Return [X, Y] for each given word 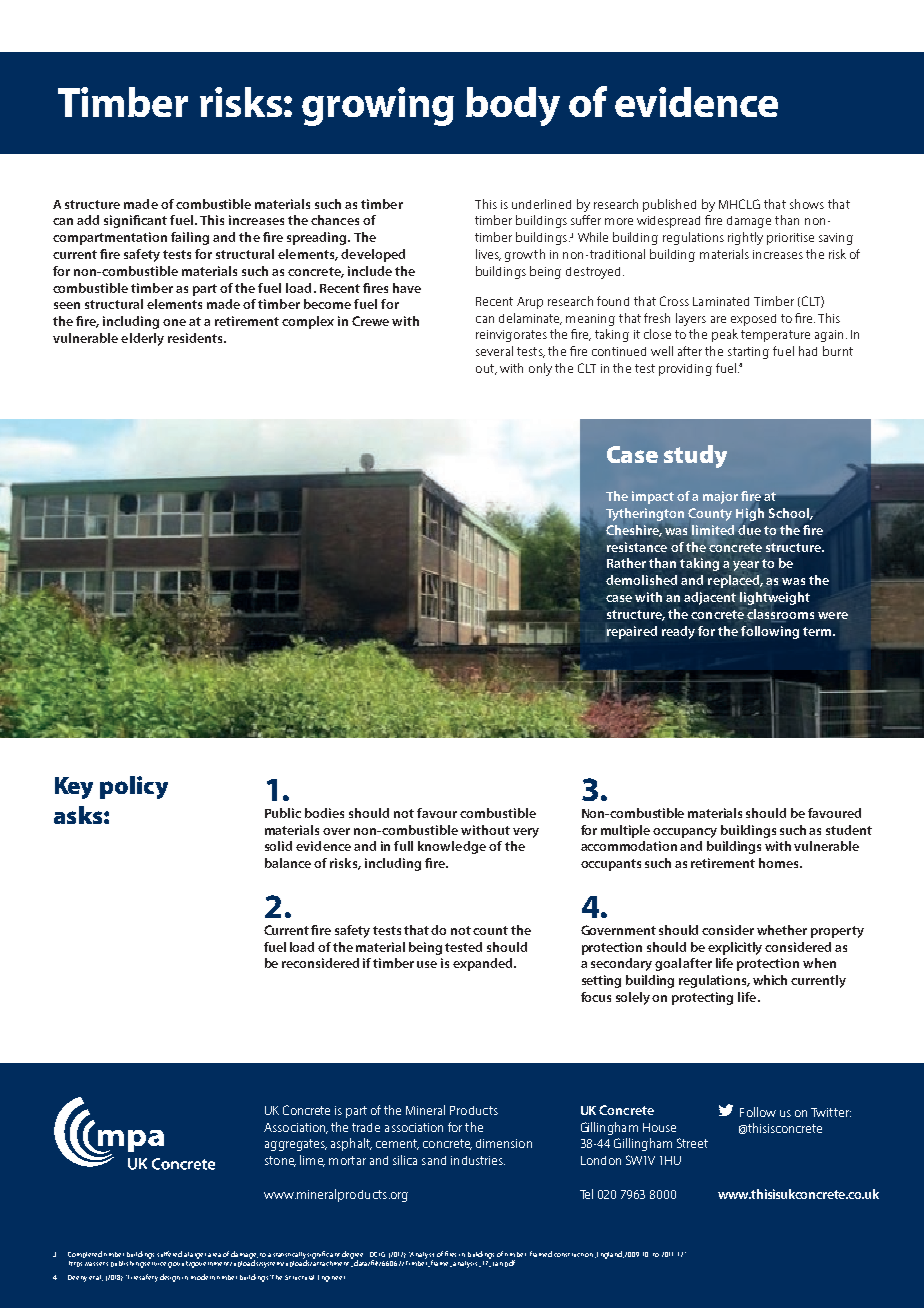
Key [74, 788]
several [494, 351]
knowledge [452, 847]
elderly [142, 339]
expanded [484, 964]
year [746, 566]
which [770, 980]
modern [203, 1277]
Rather [626, 563]
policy [134, 787]
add [88, 220]
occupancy [685, 833]
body [513, 106]
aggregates [296, 1145]
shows [807, 204]
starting [748, 353]
